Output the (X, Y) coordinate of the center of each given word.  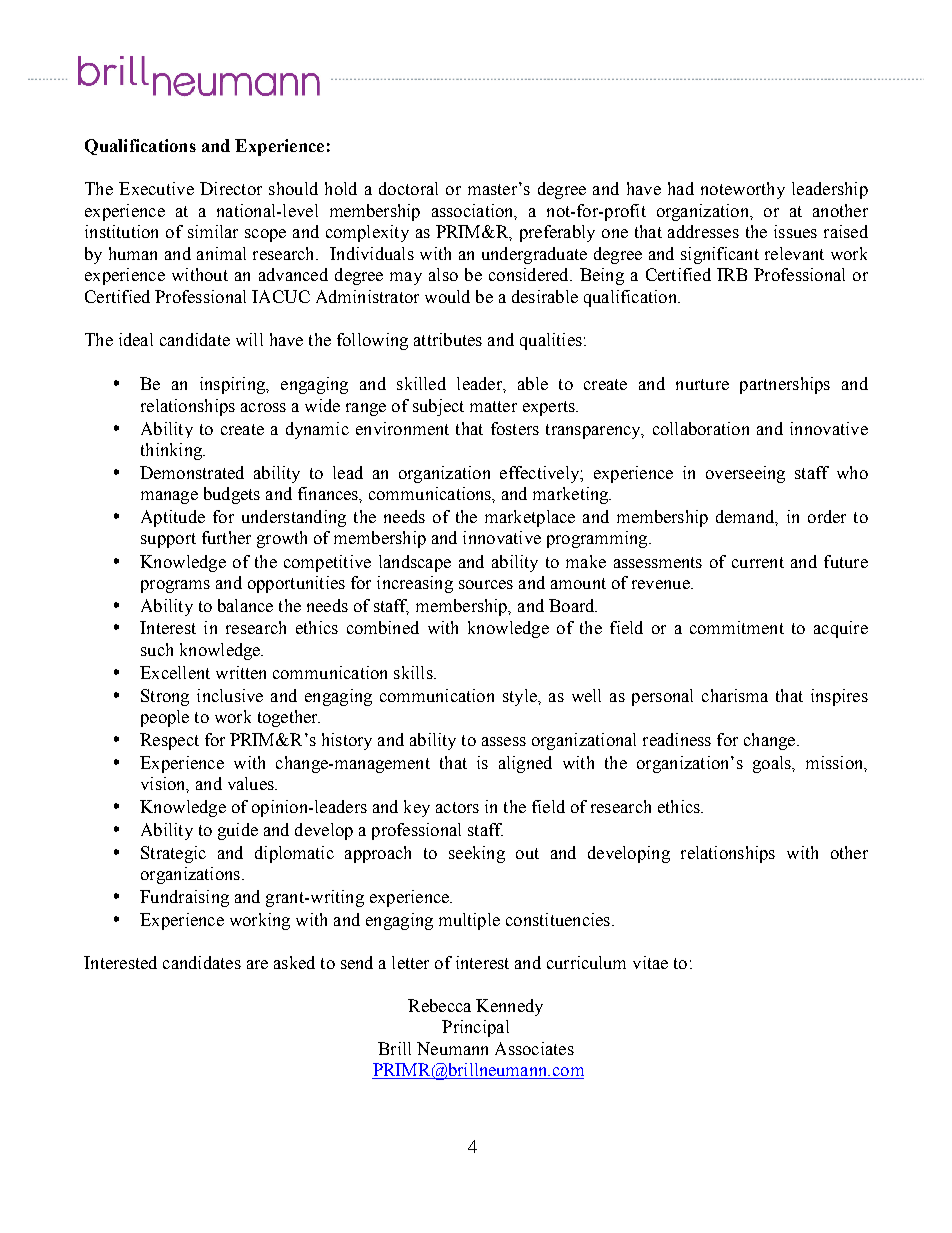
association (474, 211)
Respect (169, 741)
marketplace (530, 518)
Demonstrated (192, 472)
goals (773, 764)
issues (795, 231)
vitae (650, 962)
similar (213, 231)
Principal (475, 1028)
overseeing (745, 474)
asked (294, 962)
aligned (525, 764)
